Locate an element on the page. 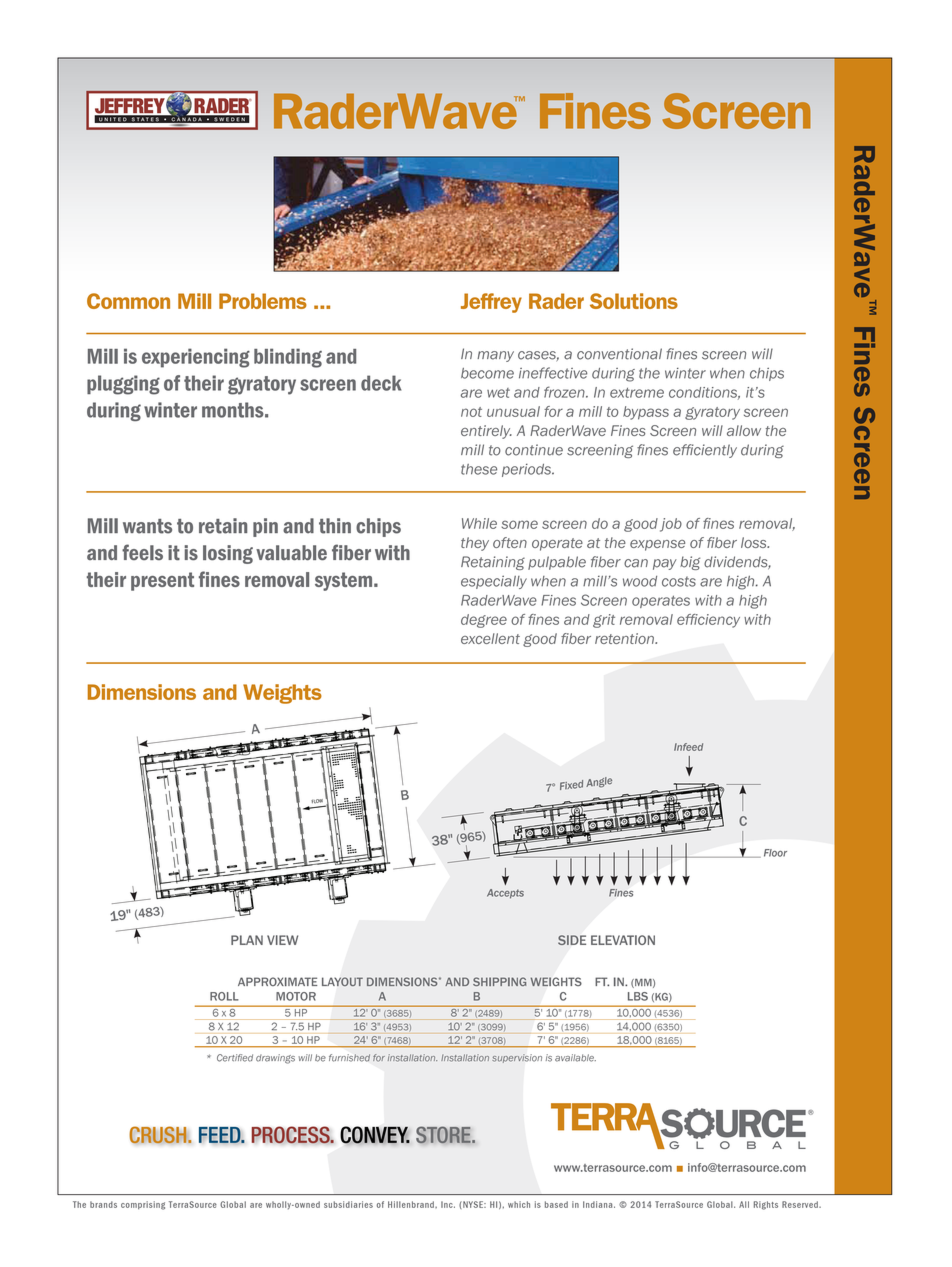  present is located at coordinates (162, 581).
